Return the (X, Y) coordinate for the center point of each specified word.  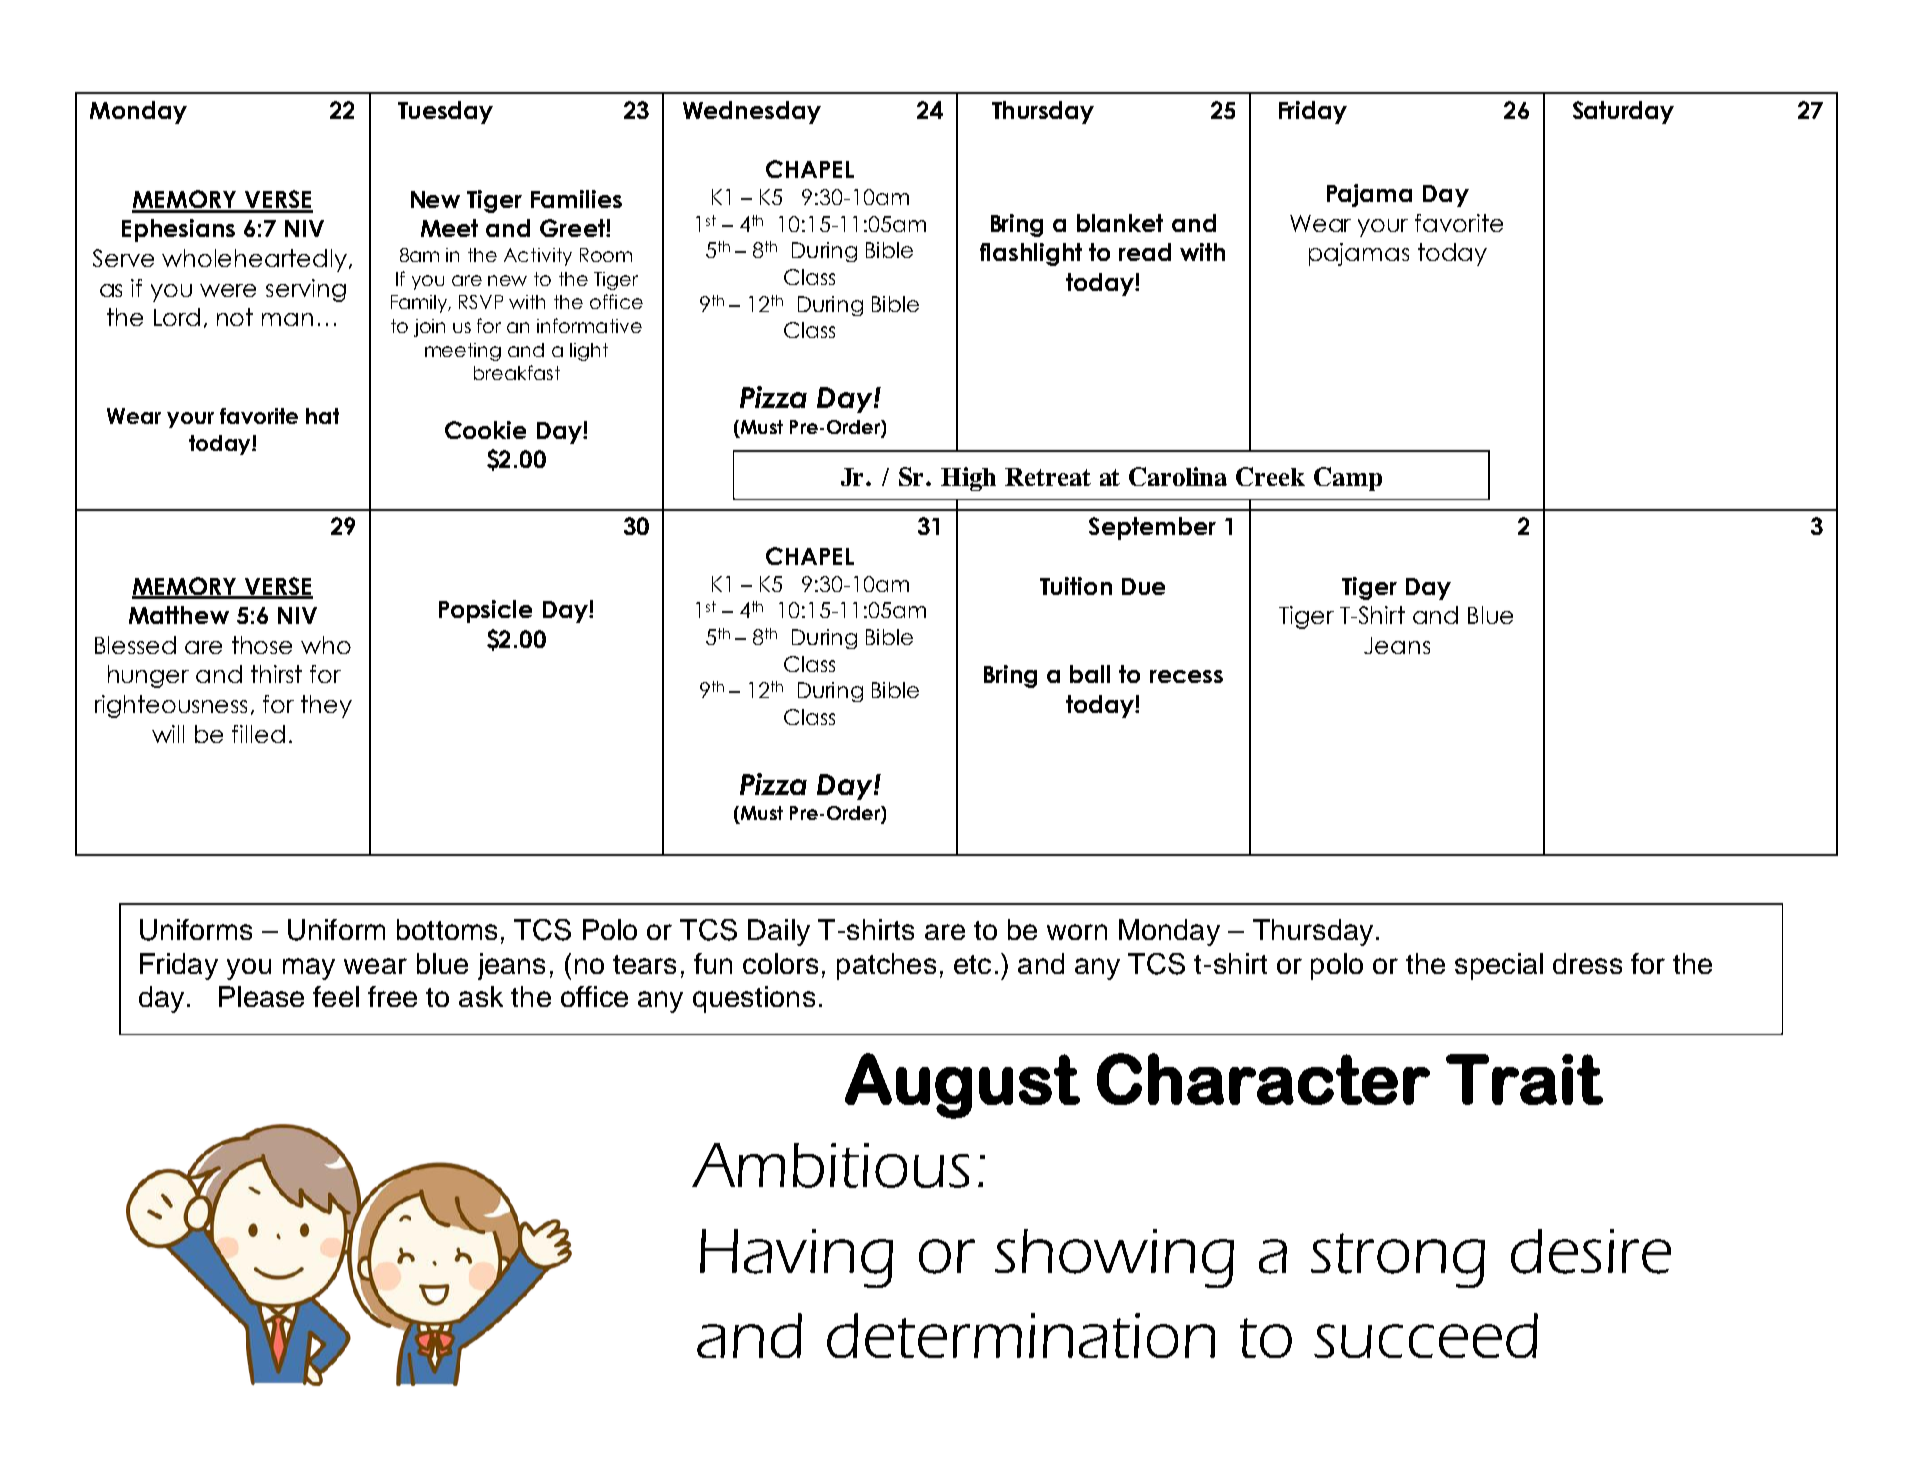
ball (1090, 674)
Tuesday (445, 112)
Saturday (1623, 112)
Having (796, 1258)
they (326, 706)
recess (1186, 676)
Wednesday (752, 112)
